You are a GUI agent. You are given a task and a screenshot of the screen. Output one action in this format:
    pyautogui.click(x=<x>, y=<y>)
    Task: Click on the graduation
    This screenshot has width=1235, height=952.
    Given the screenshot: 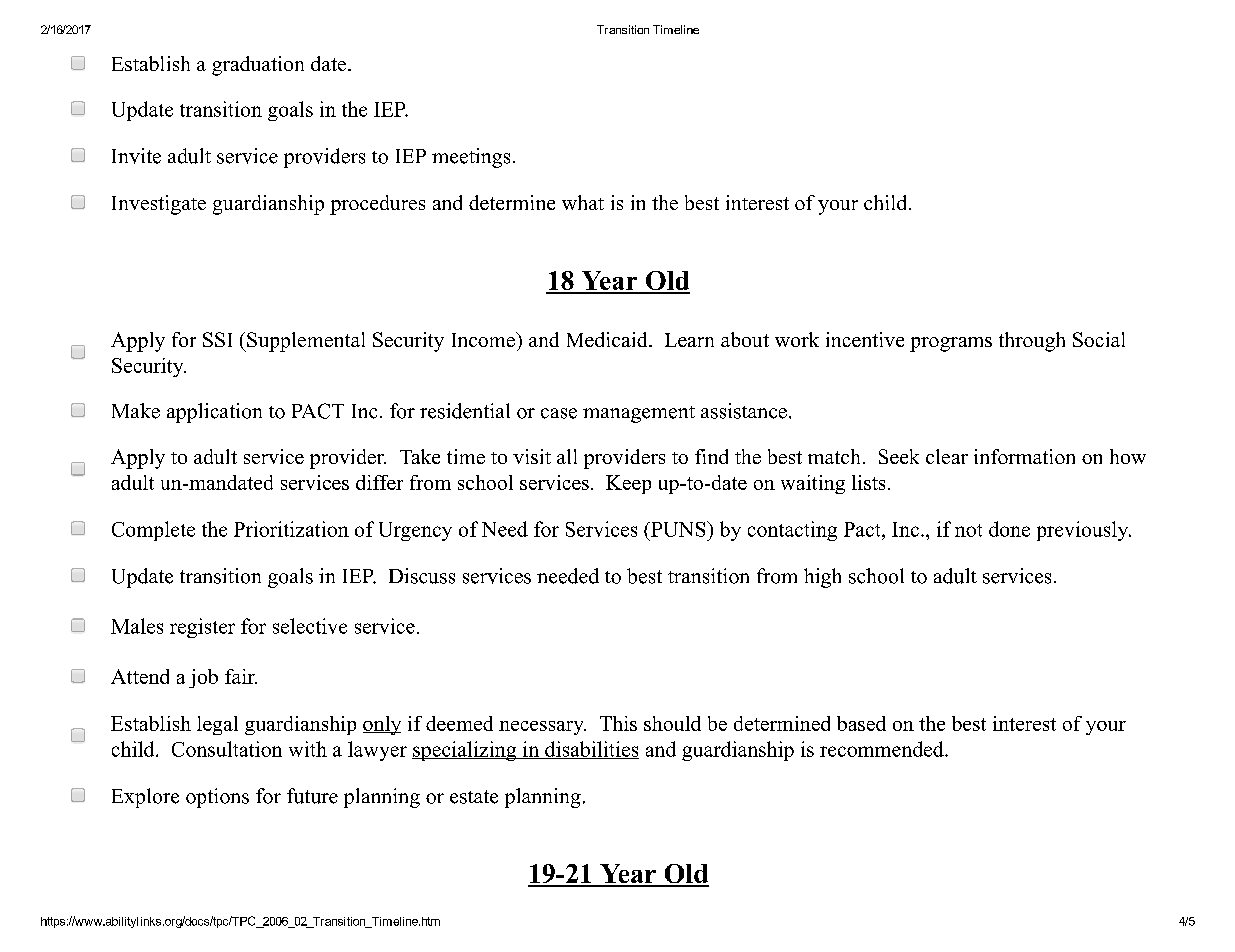 What is the action you would take?
    pyautogui.click(x=258, y=66)
